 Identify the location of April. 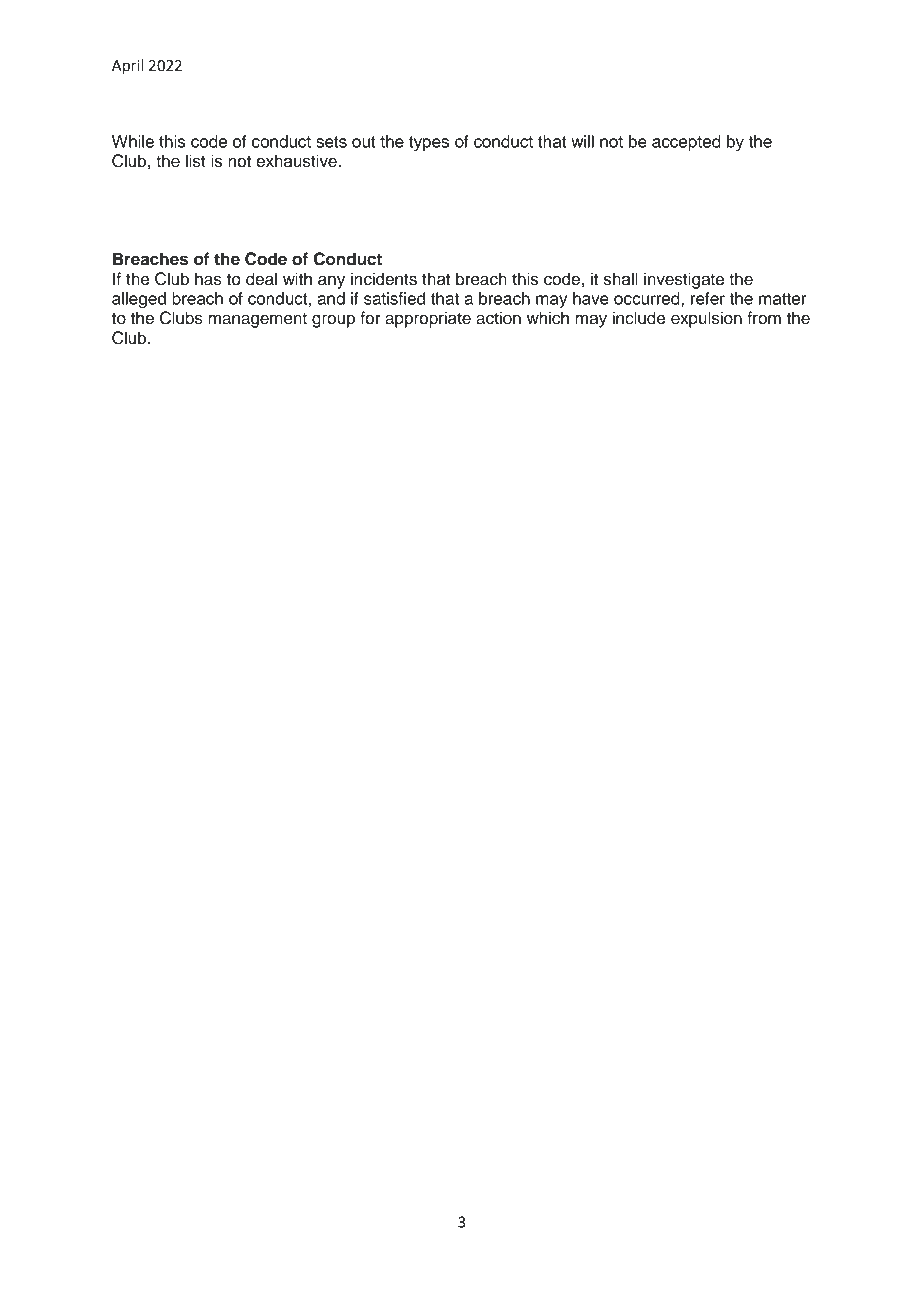
(127, 67).
